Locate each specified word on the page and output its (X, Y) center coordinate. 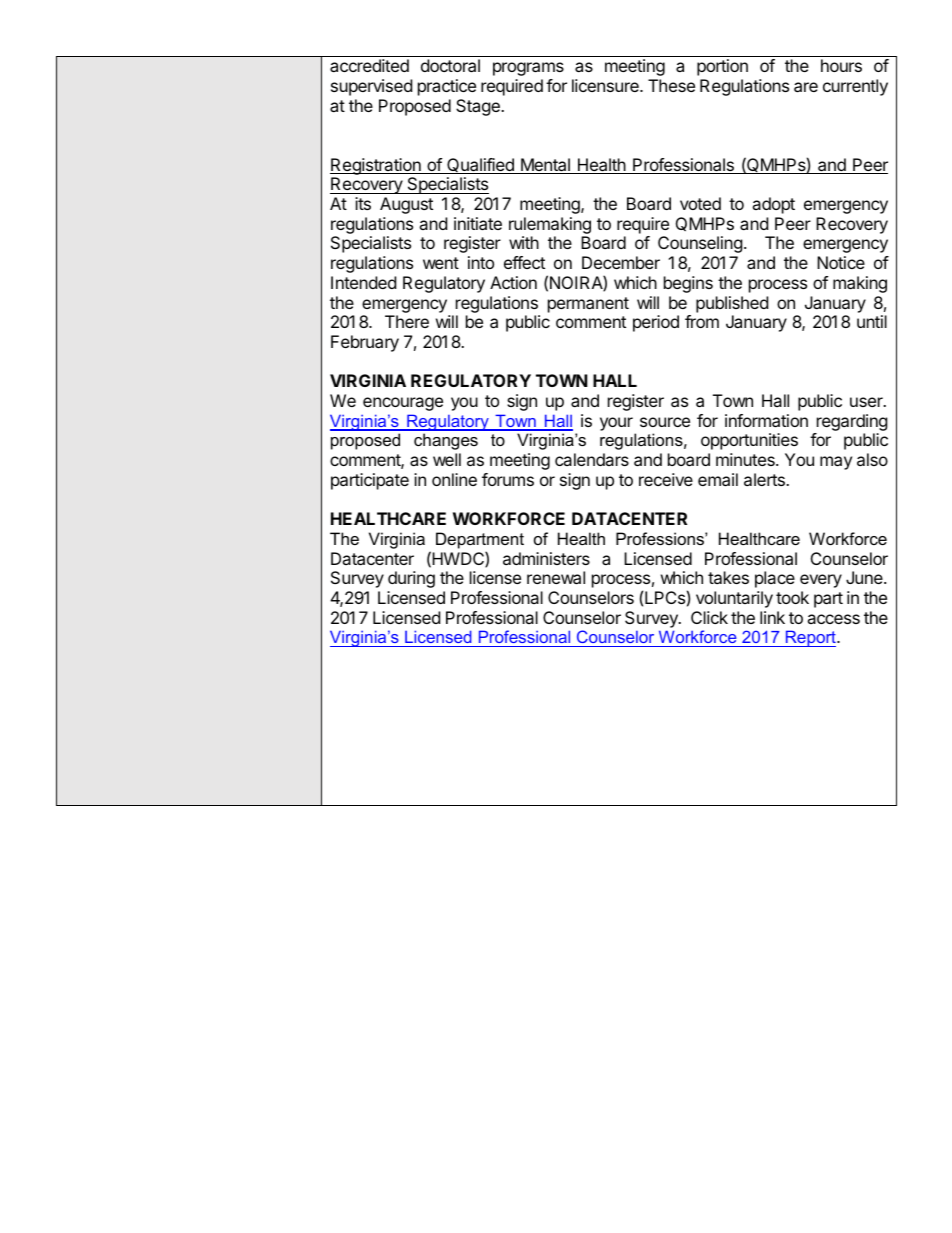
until (872, 321)
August (406, 205)
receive (666, 479)
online (454, 479)
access (833, 619)
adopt (773, 205)
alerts (765, 479)
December (621, 262)
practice (447, 87)
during (411, 579)
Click (709, 617)
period (656, 323)
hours (841, 65)
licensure (606, 85)
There (407, 321)
